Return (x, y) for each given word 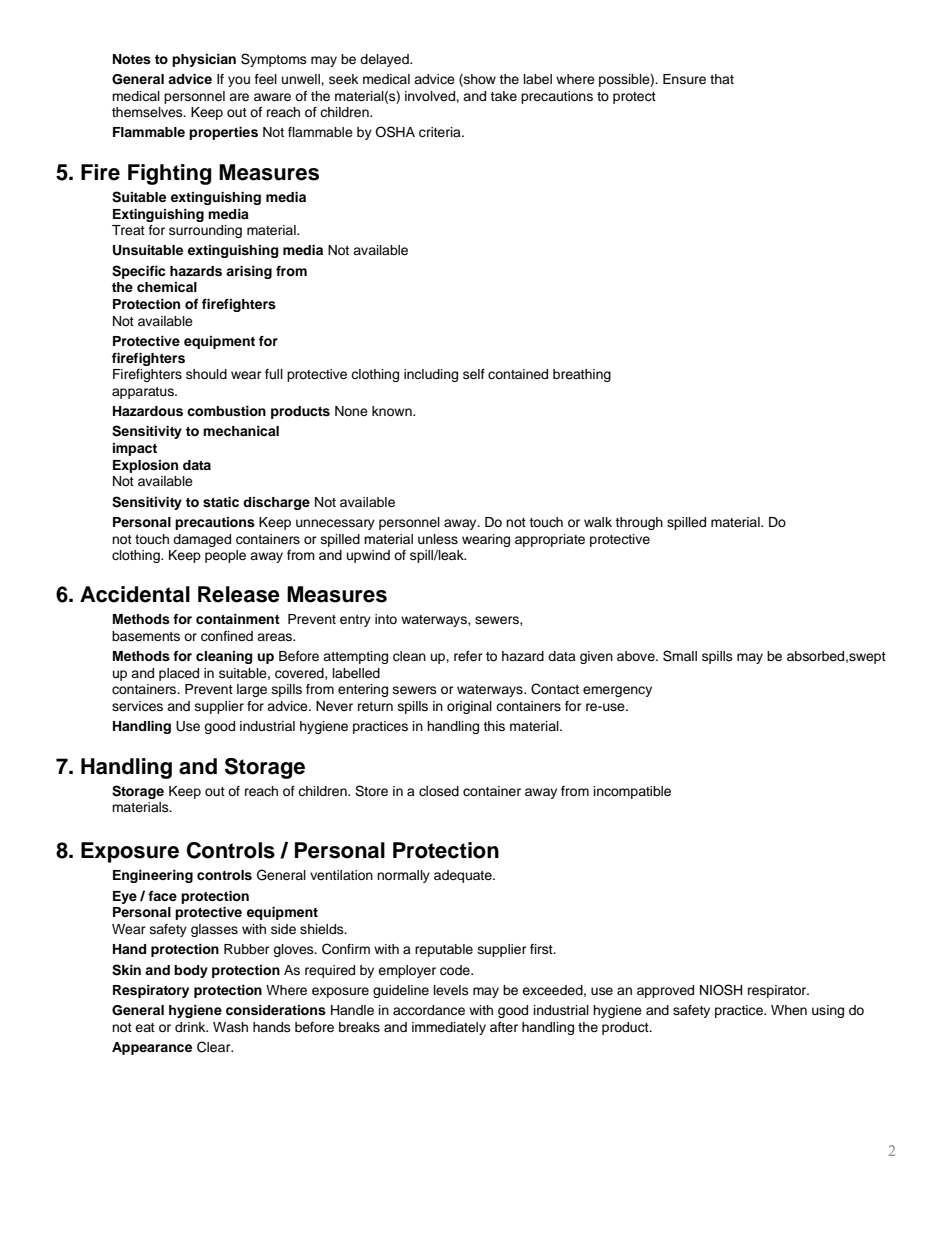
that (722, 79)
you (239, 81)
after (504, 1027)
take (503, 96)
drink (191, 1027)
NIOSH (721, 990)
